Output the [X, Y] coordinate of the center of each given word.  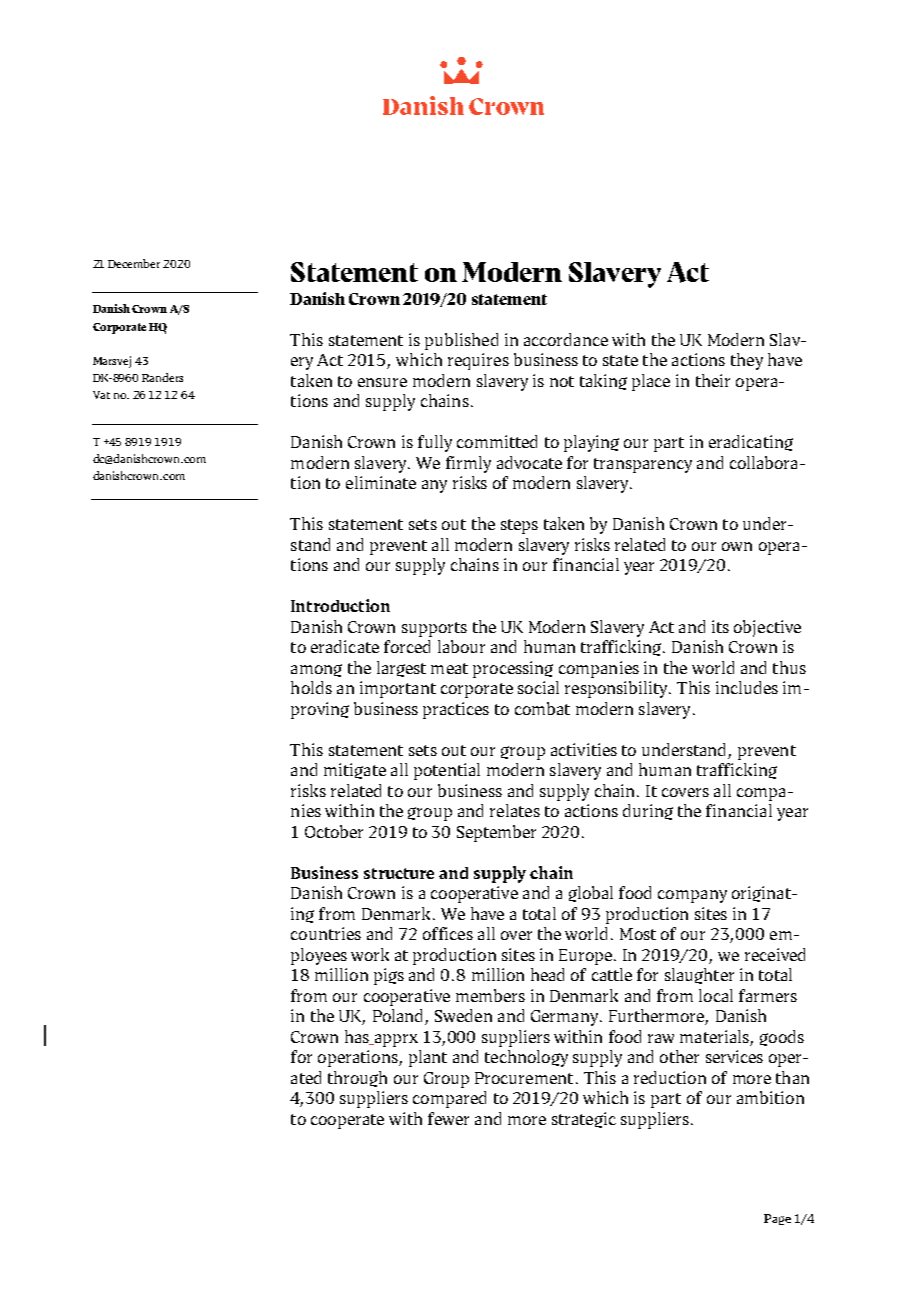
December [134, 263]
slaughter [699, 976]
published [461, 341]
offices [448, 933]
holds [311, 687]
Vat [101, 395]
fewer [448, 1118]
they [747, 361]
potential [447, 771]
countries [326, 933]
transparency [643, 465]
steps [519, 526]
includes [747, 687]
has [358, 1037]
